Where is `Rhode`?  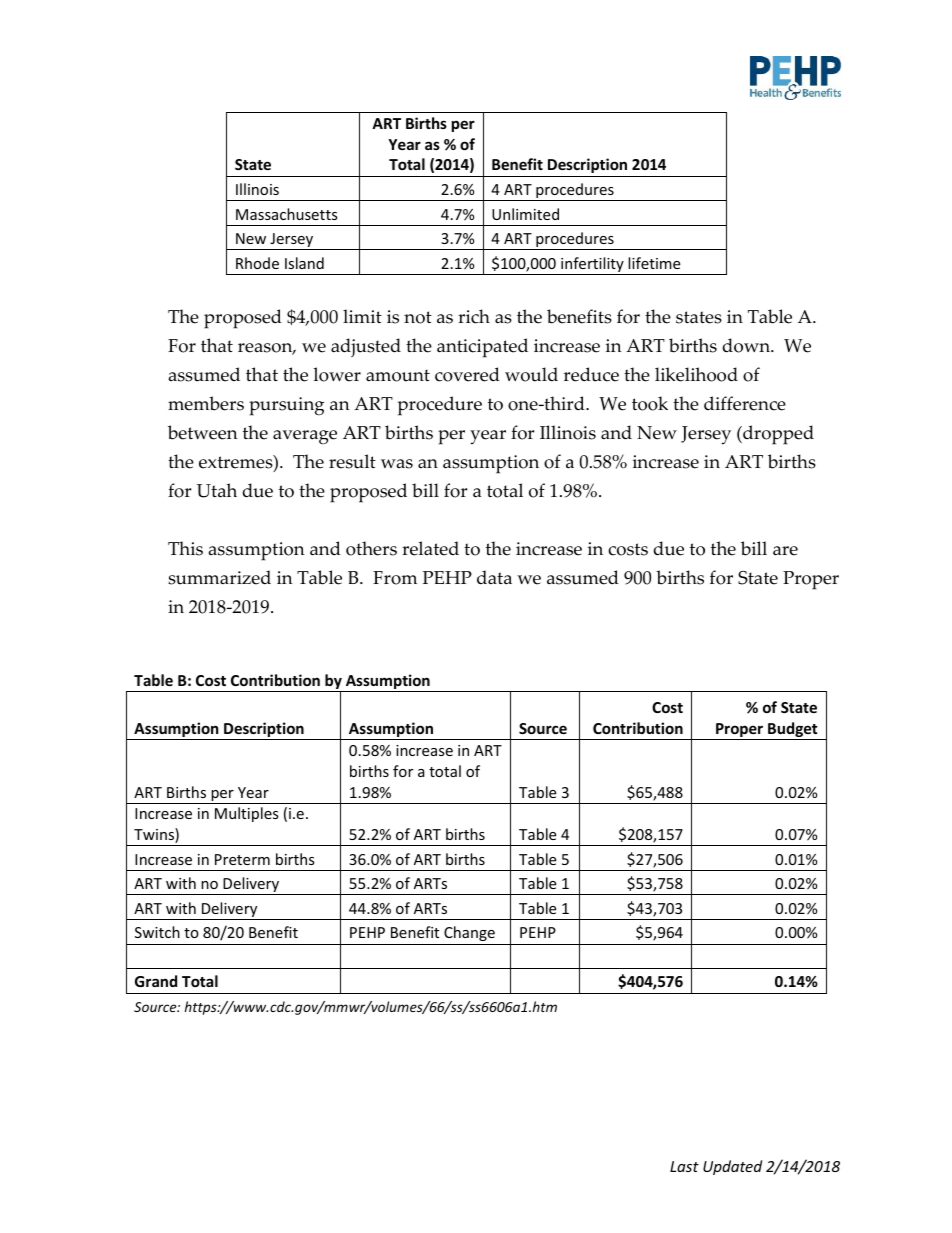
Rhode is located at coordinates (257, 263).
